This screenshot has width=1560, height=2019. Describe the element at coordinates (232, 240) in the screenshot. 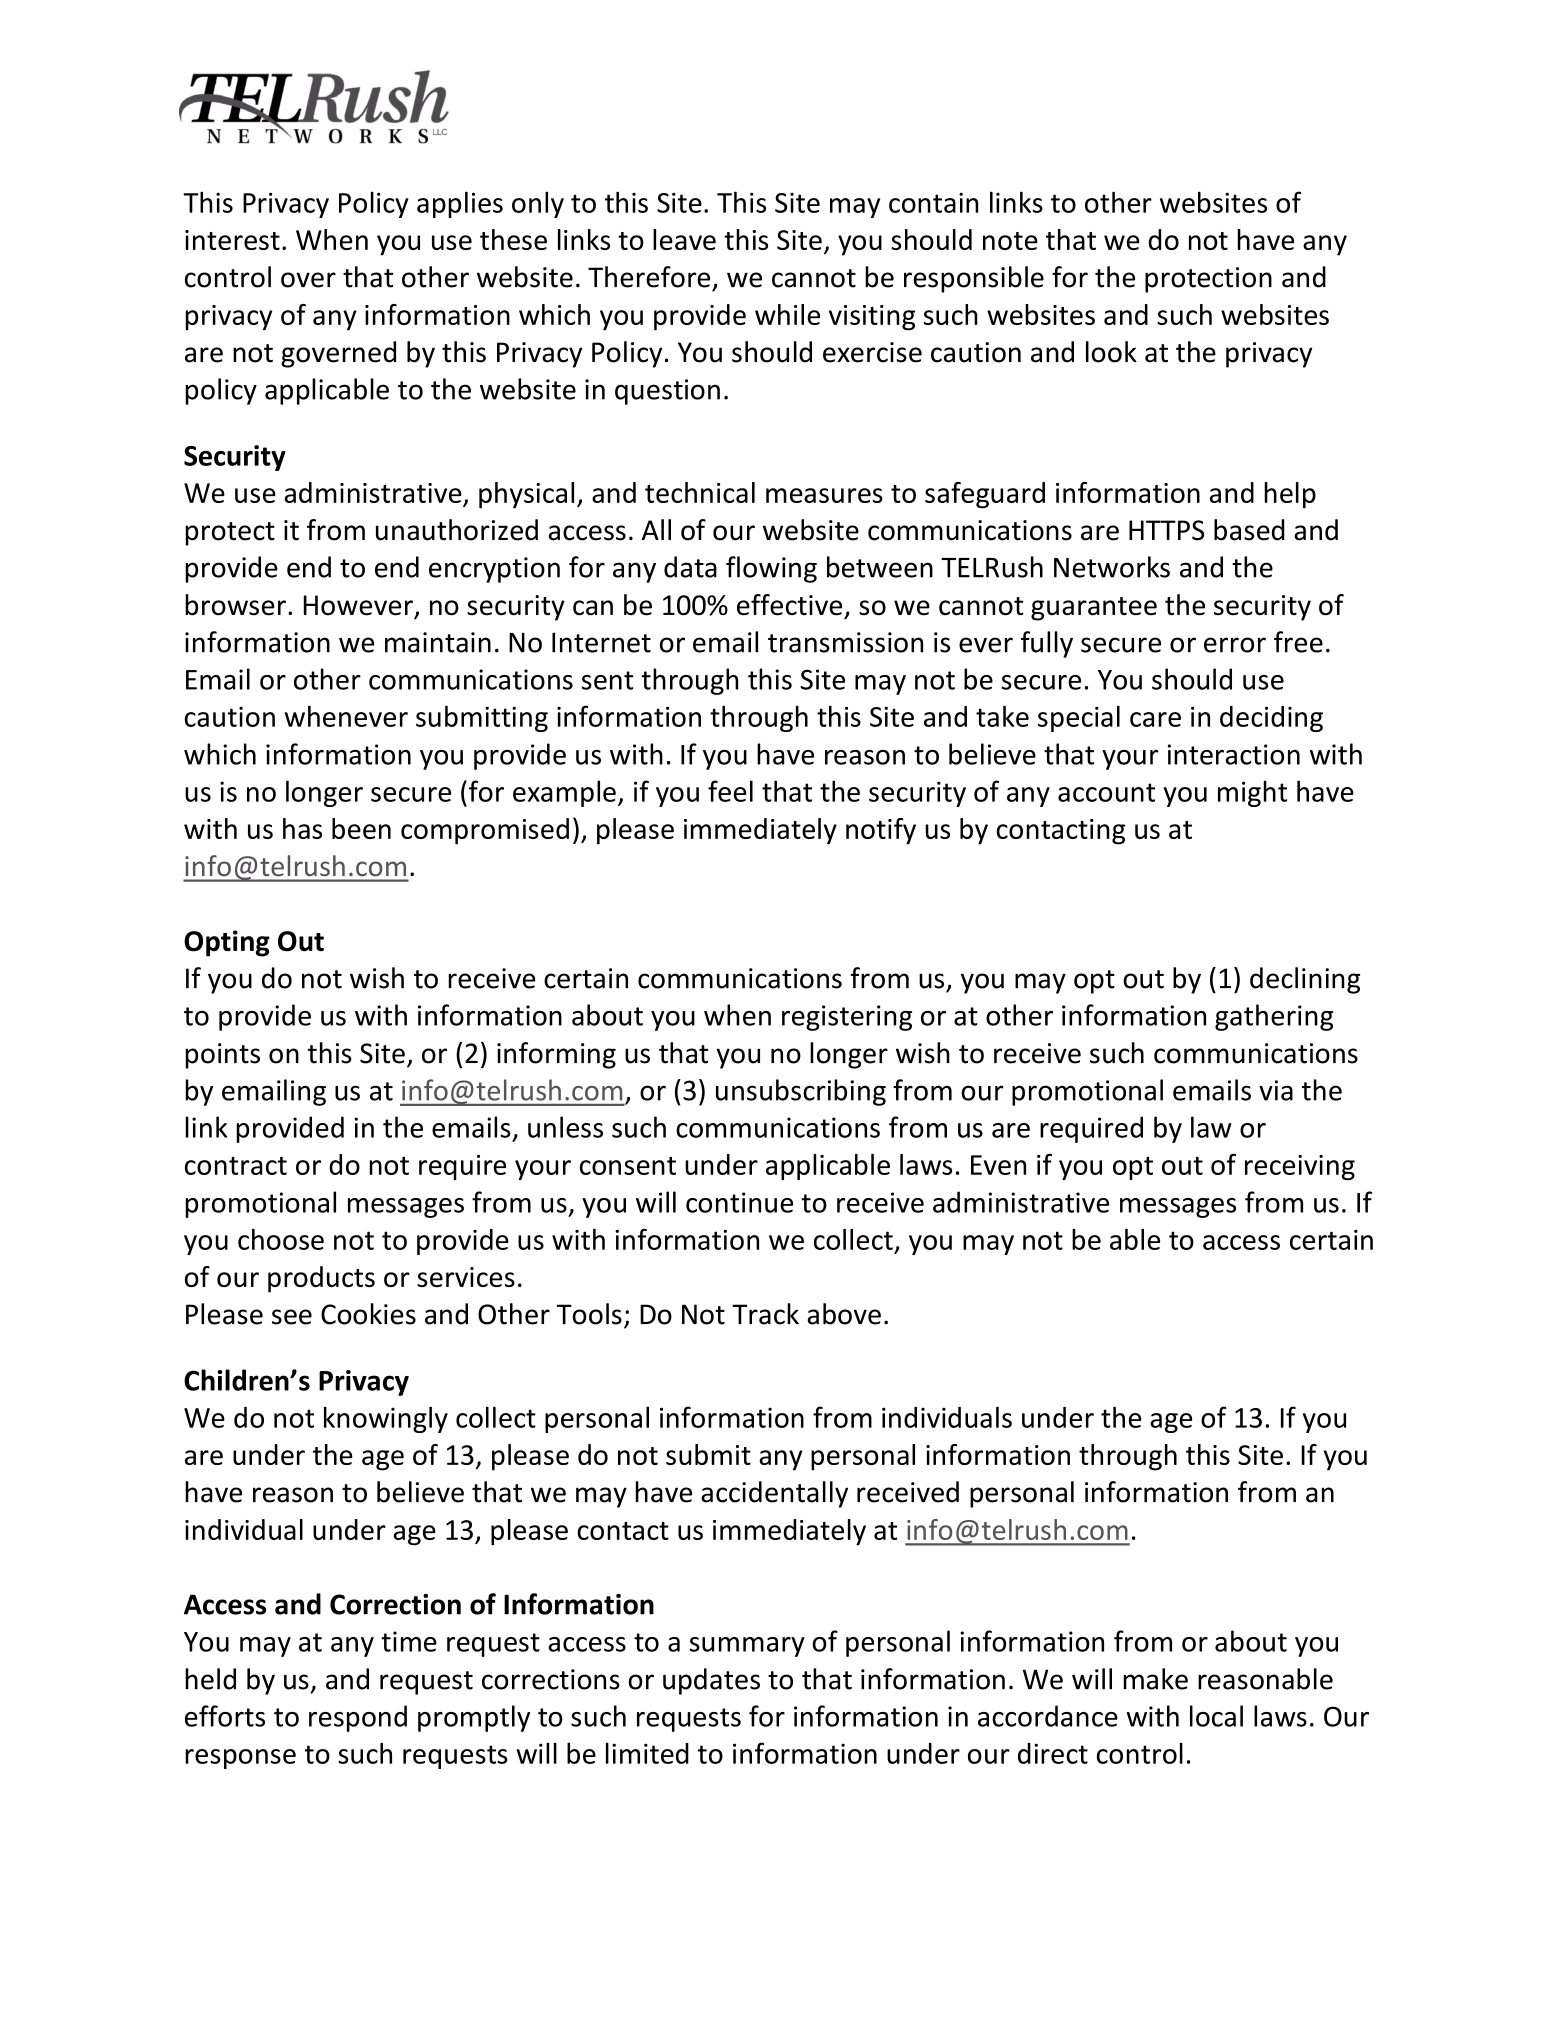

I see `interest` at that location.
